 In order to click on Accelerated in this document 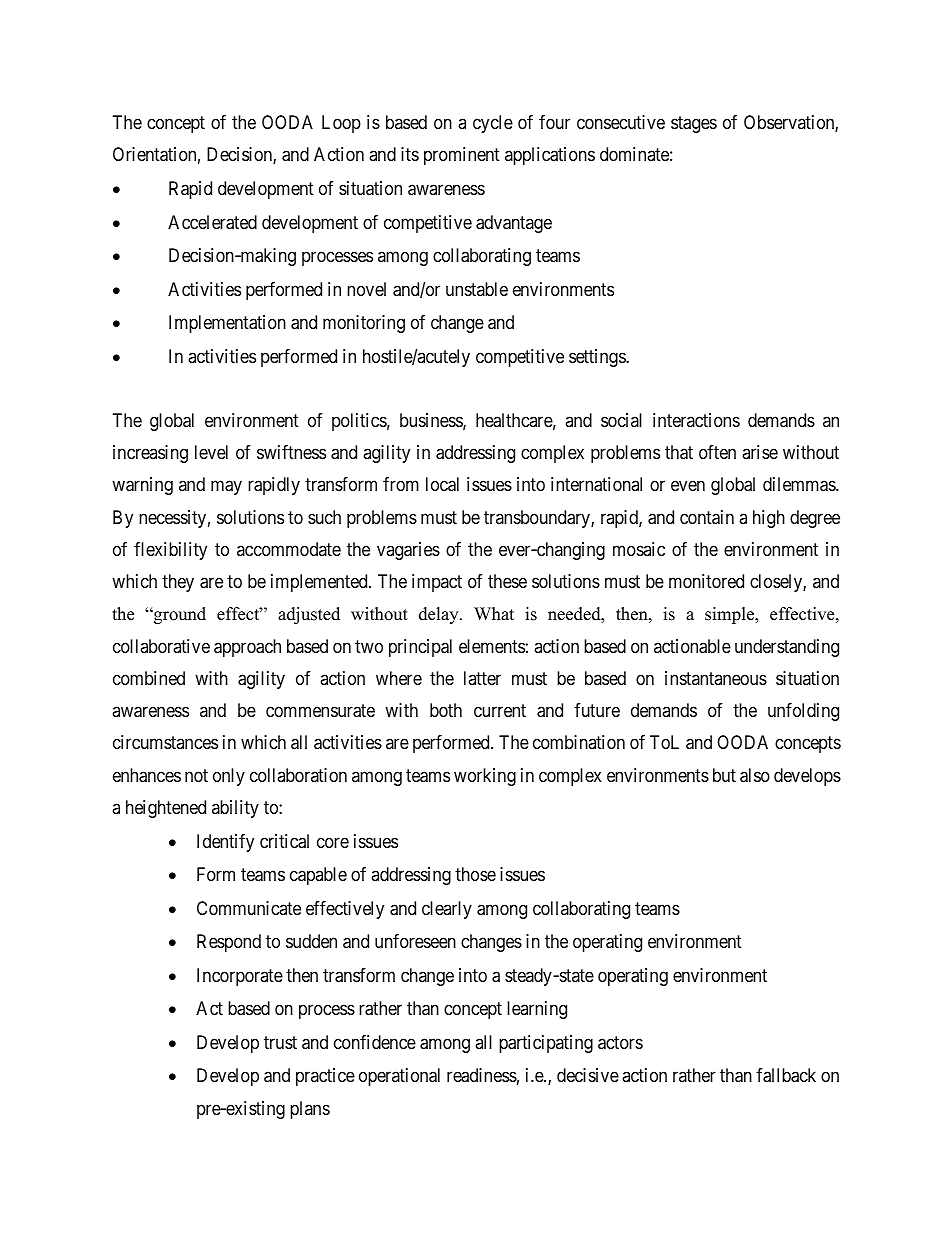, I will do `click(212, 222)`.
